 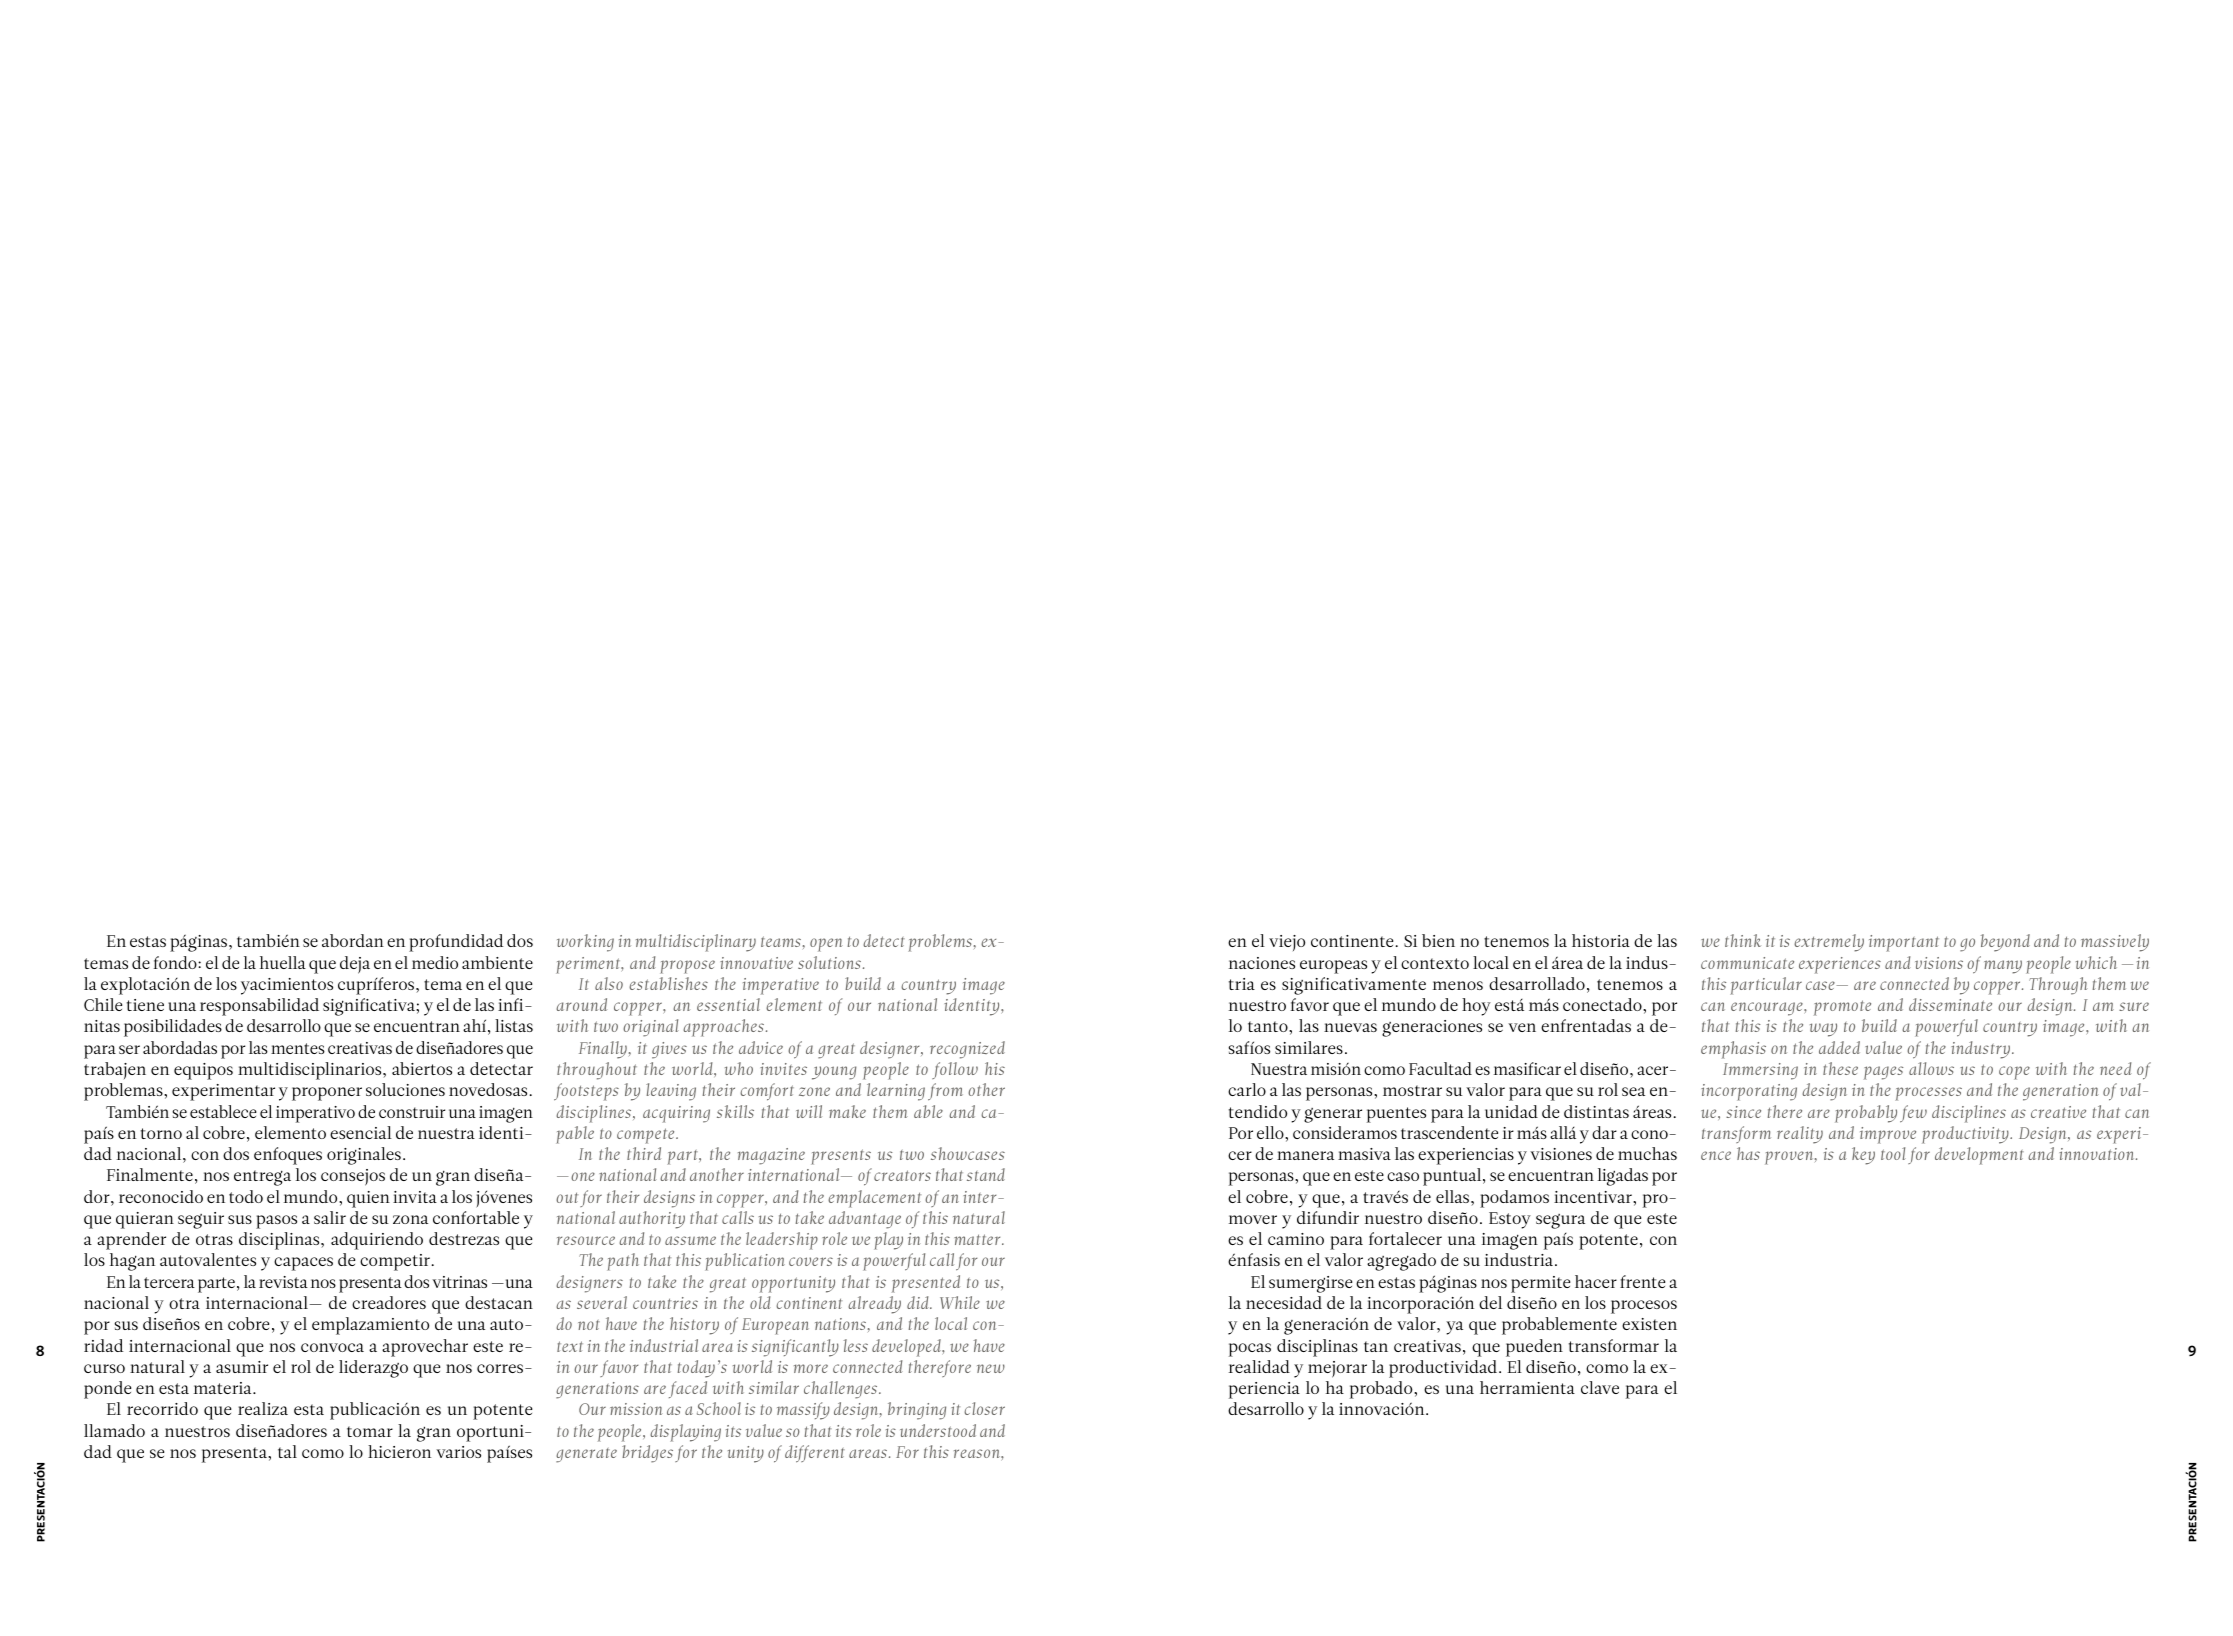 I want to click on deja, so click(x=355, y=965).
